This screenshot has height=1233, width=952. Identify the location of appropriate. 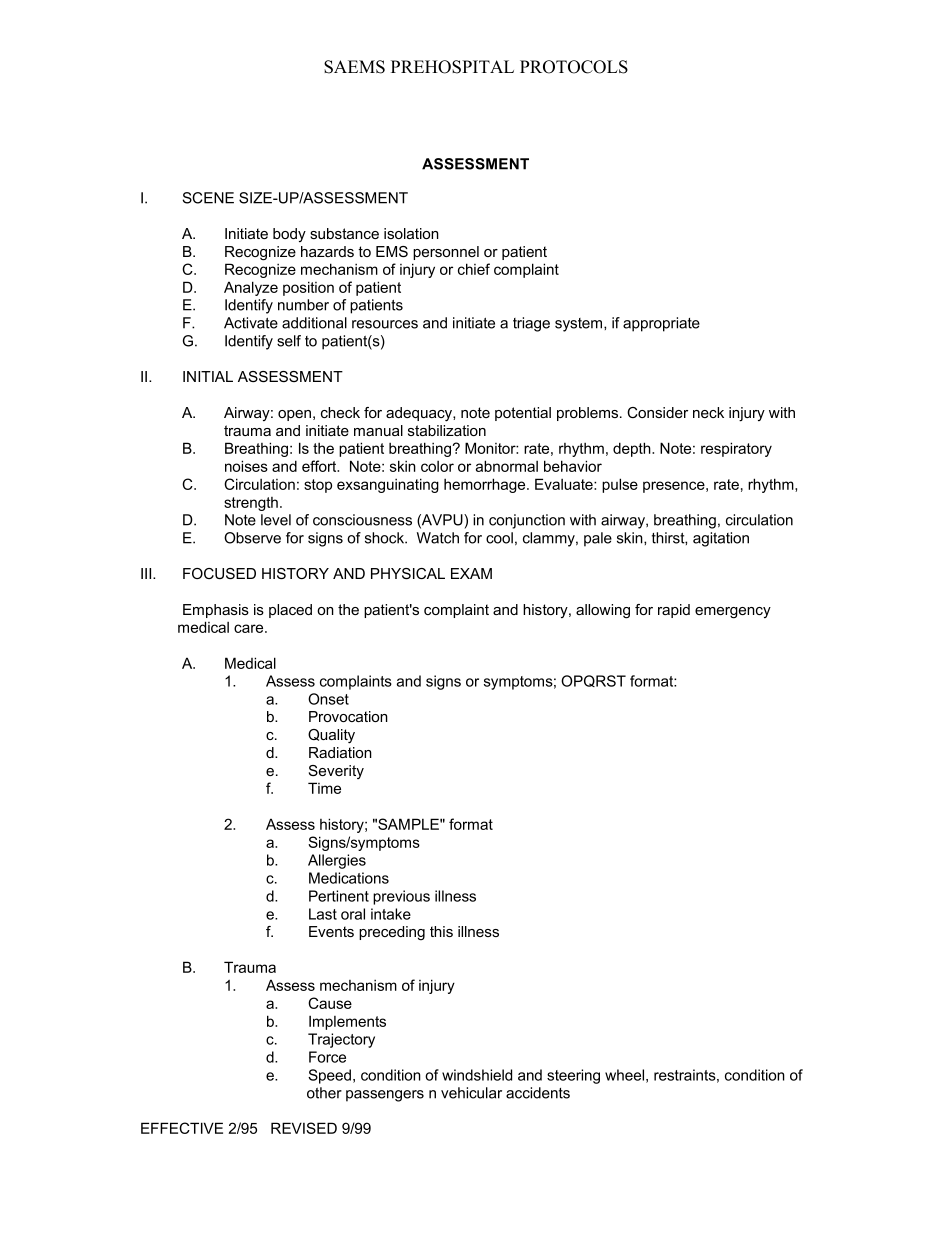
(661, 324).
